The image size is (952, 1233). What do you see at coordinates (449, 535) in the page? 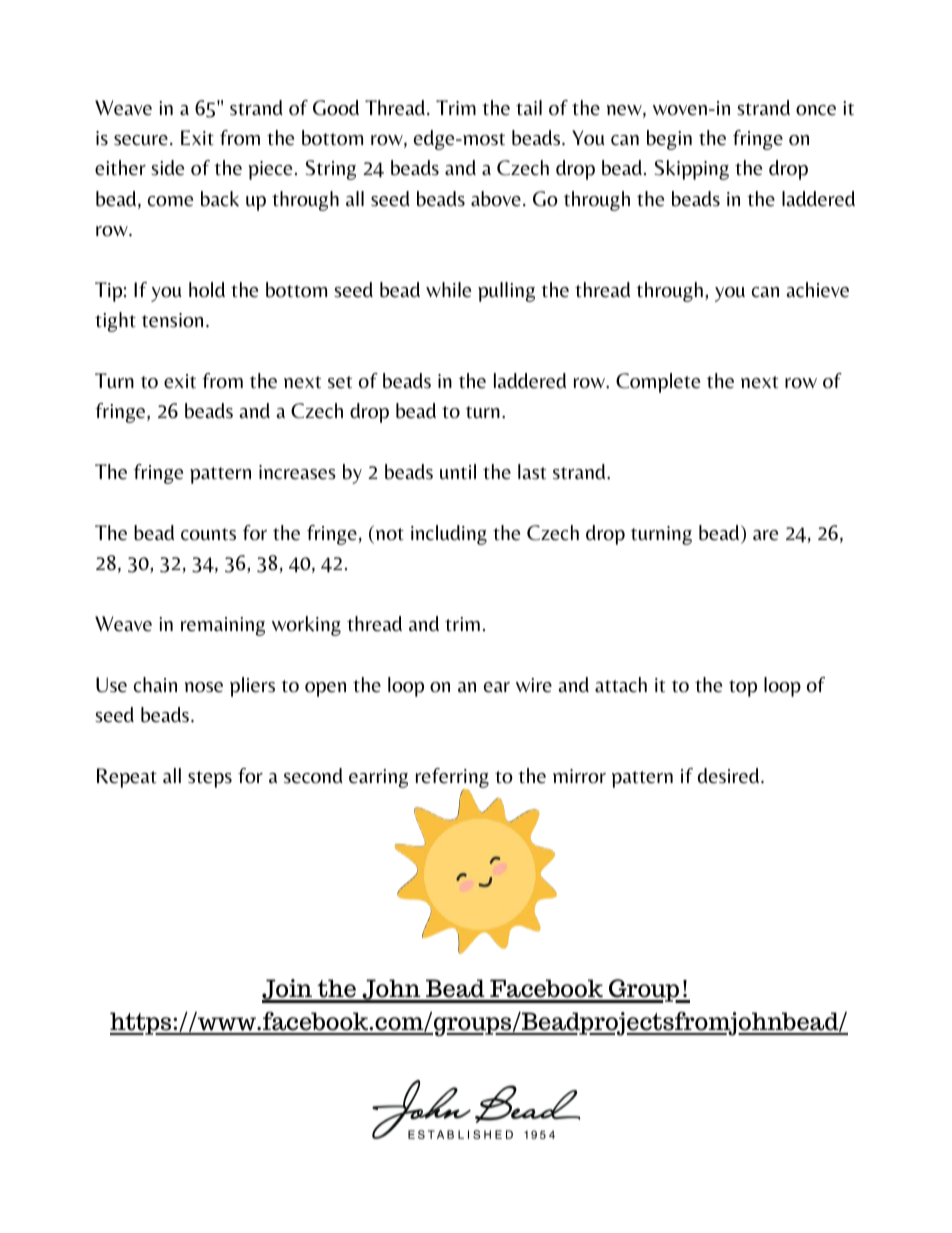
I see `including` at bounding box center [449, 535].
